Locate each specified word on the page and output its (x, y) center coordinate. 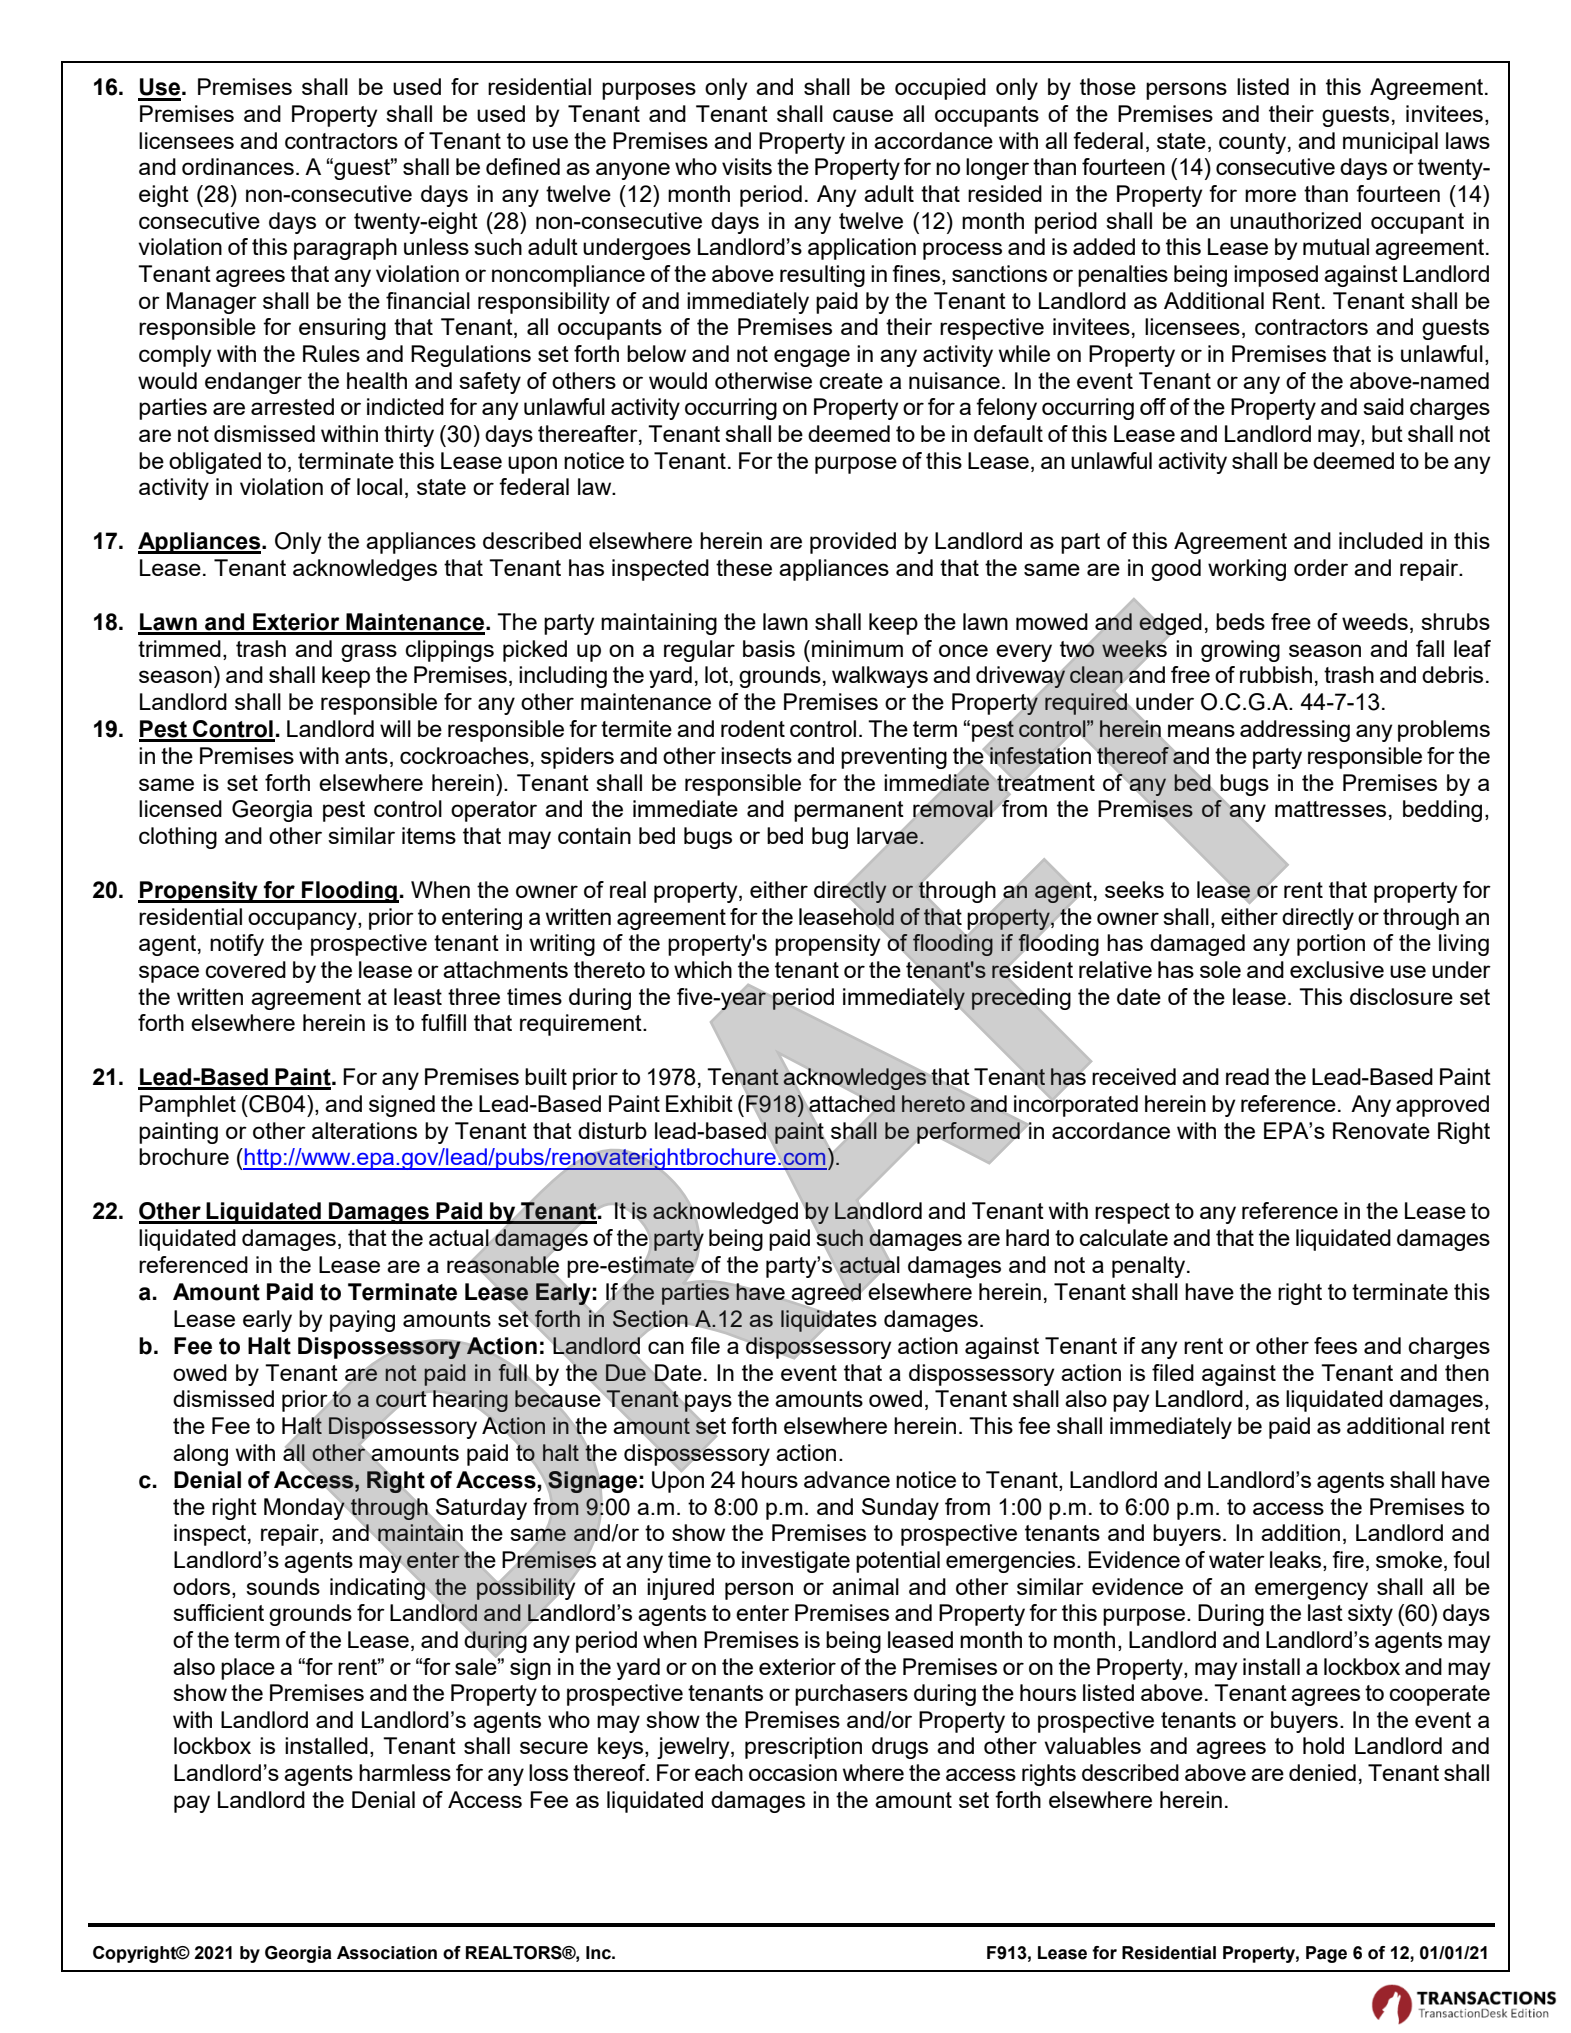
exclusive (1337, 969)
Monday (305, 1507)
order (1321, 567)
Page (1326, 1954)
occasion (793, 1772)
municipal (1390, 143)
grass (369, 653)
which (703, 969)
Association (387, 1953)
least (418, 996)
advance (847, 1479)
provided (853, 543)
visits (747, 166)
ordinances (238, 166)
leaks (1297, 1561)
